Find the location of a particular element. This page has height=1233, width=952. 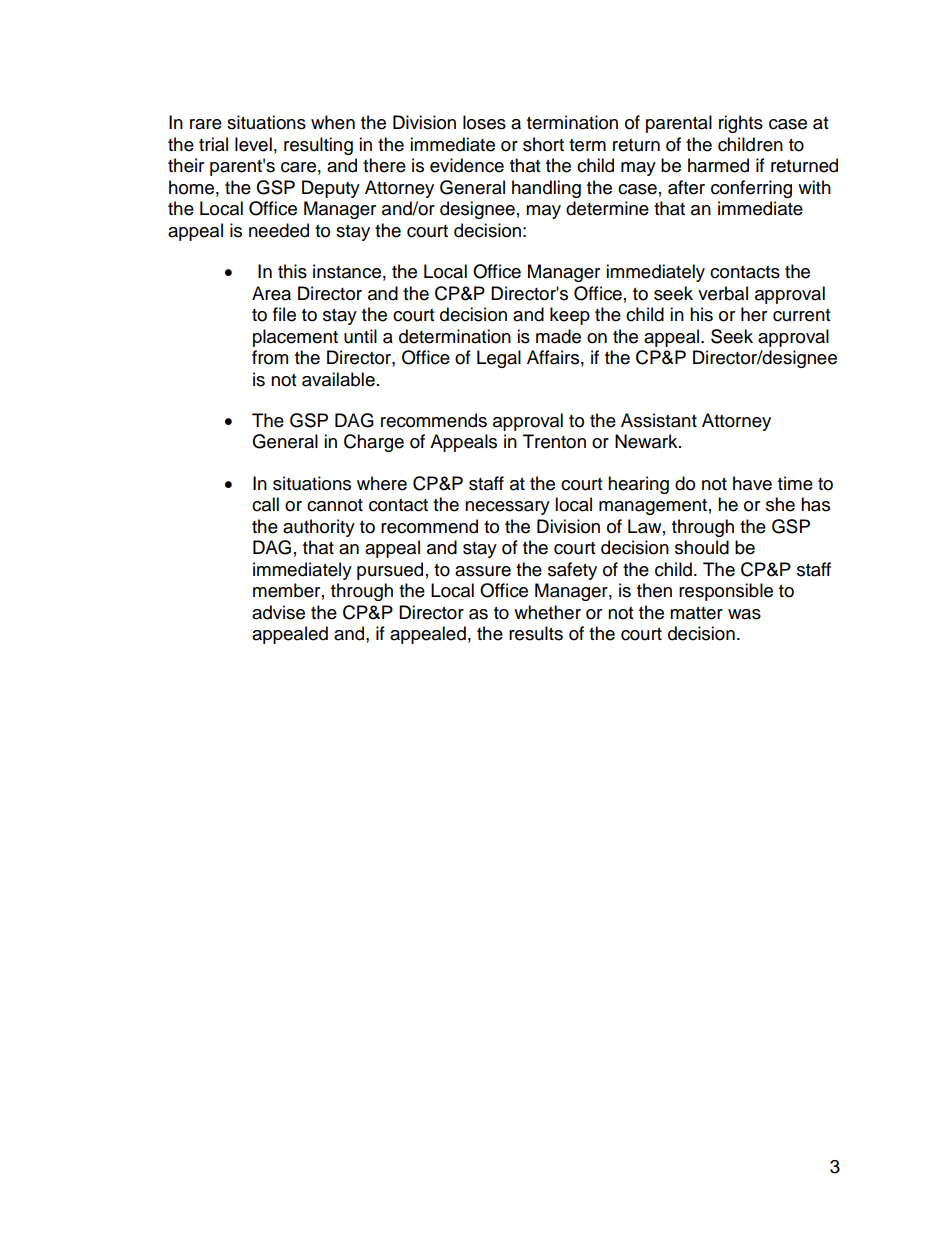

current is located at coordinates (801, 315).
